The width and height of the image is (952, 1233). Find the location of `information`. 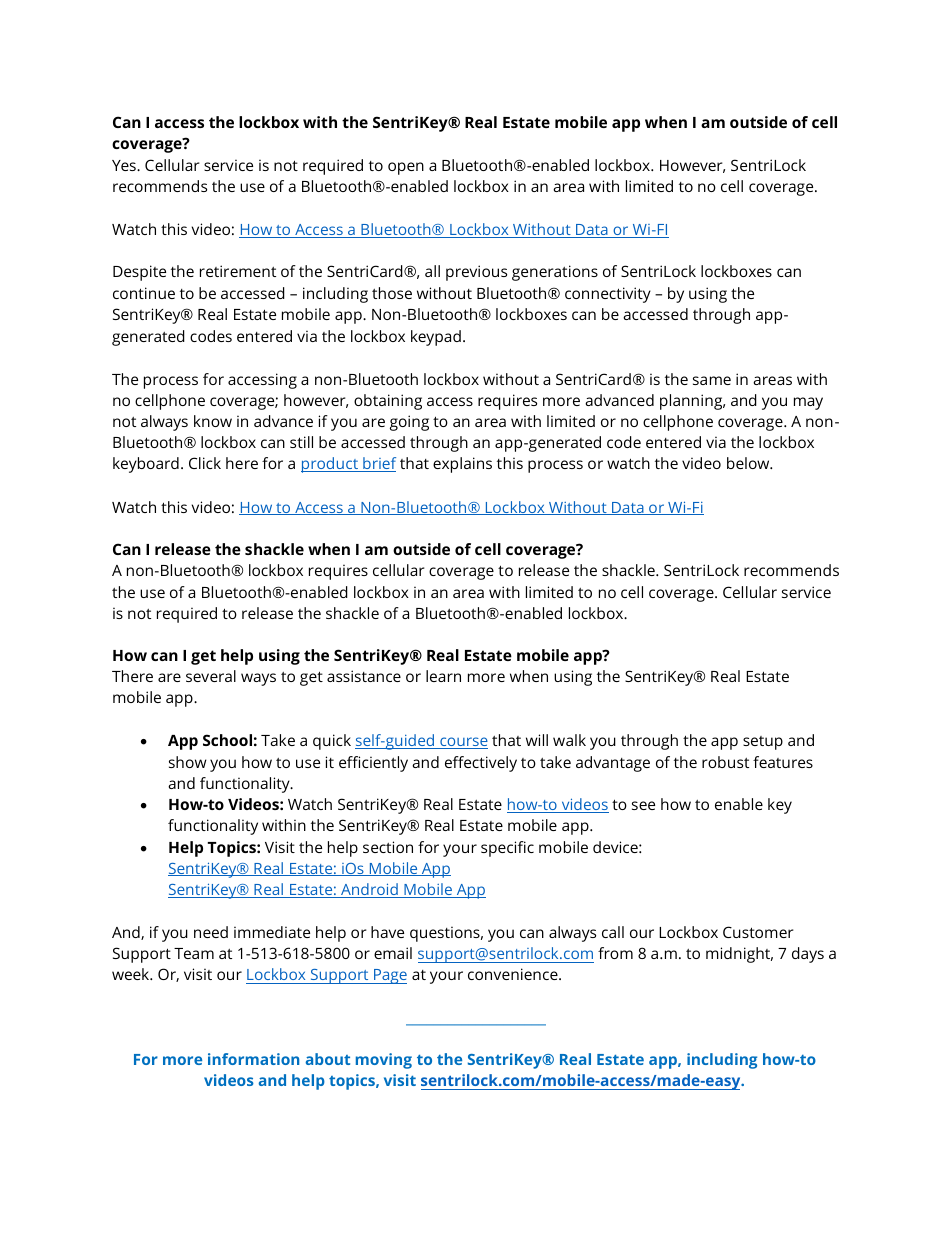

information is located at coordinates (253, 1059).
